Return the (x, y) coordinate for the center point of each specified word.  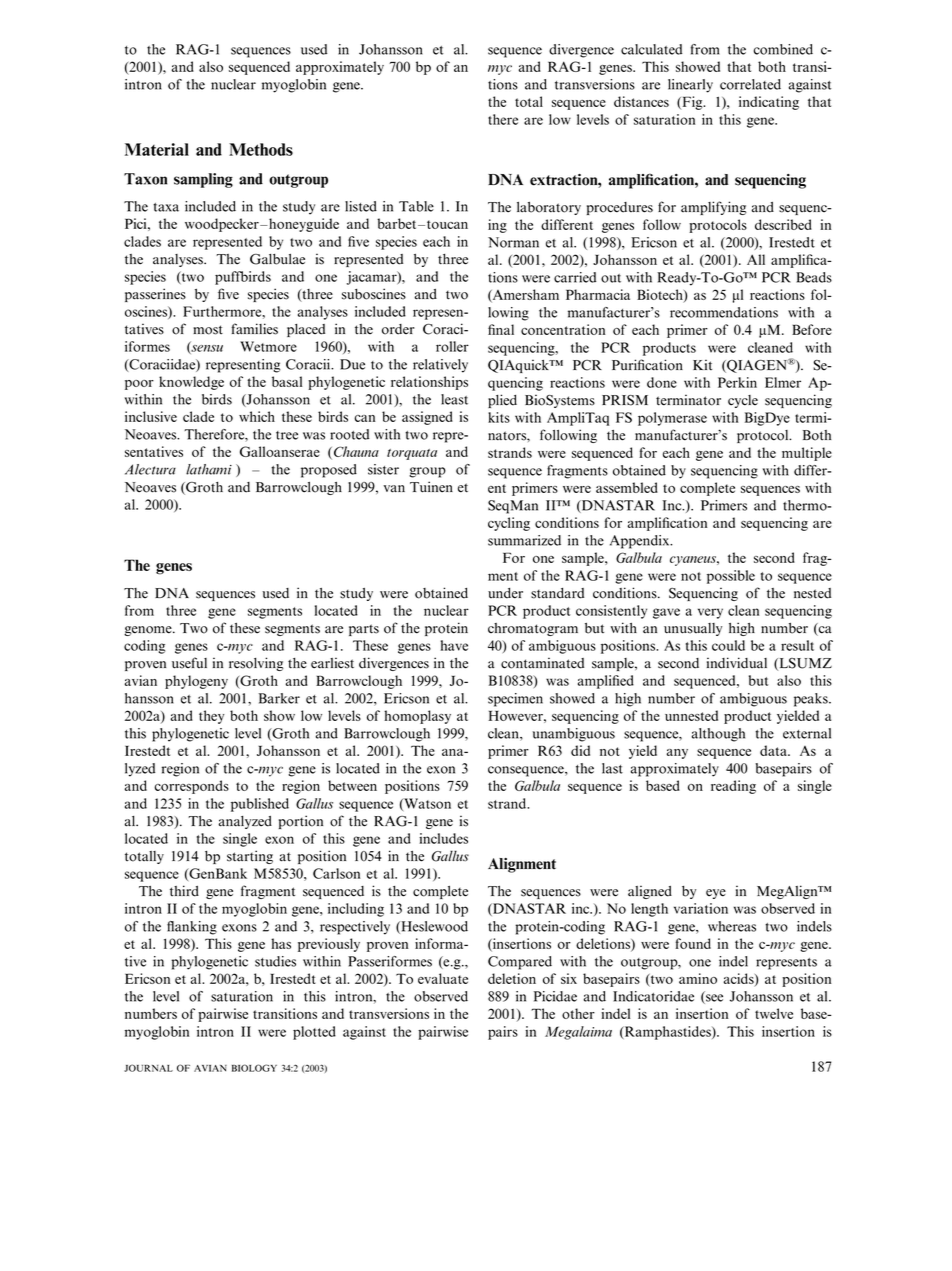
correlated (750, 84)
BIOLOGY (254, 1068)
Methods (261, 149)
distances (641, 101)
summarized (524, 540)
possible (731, 577)
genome (149, 631)
